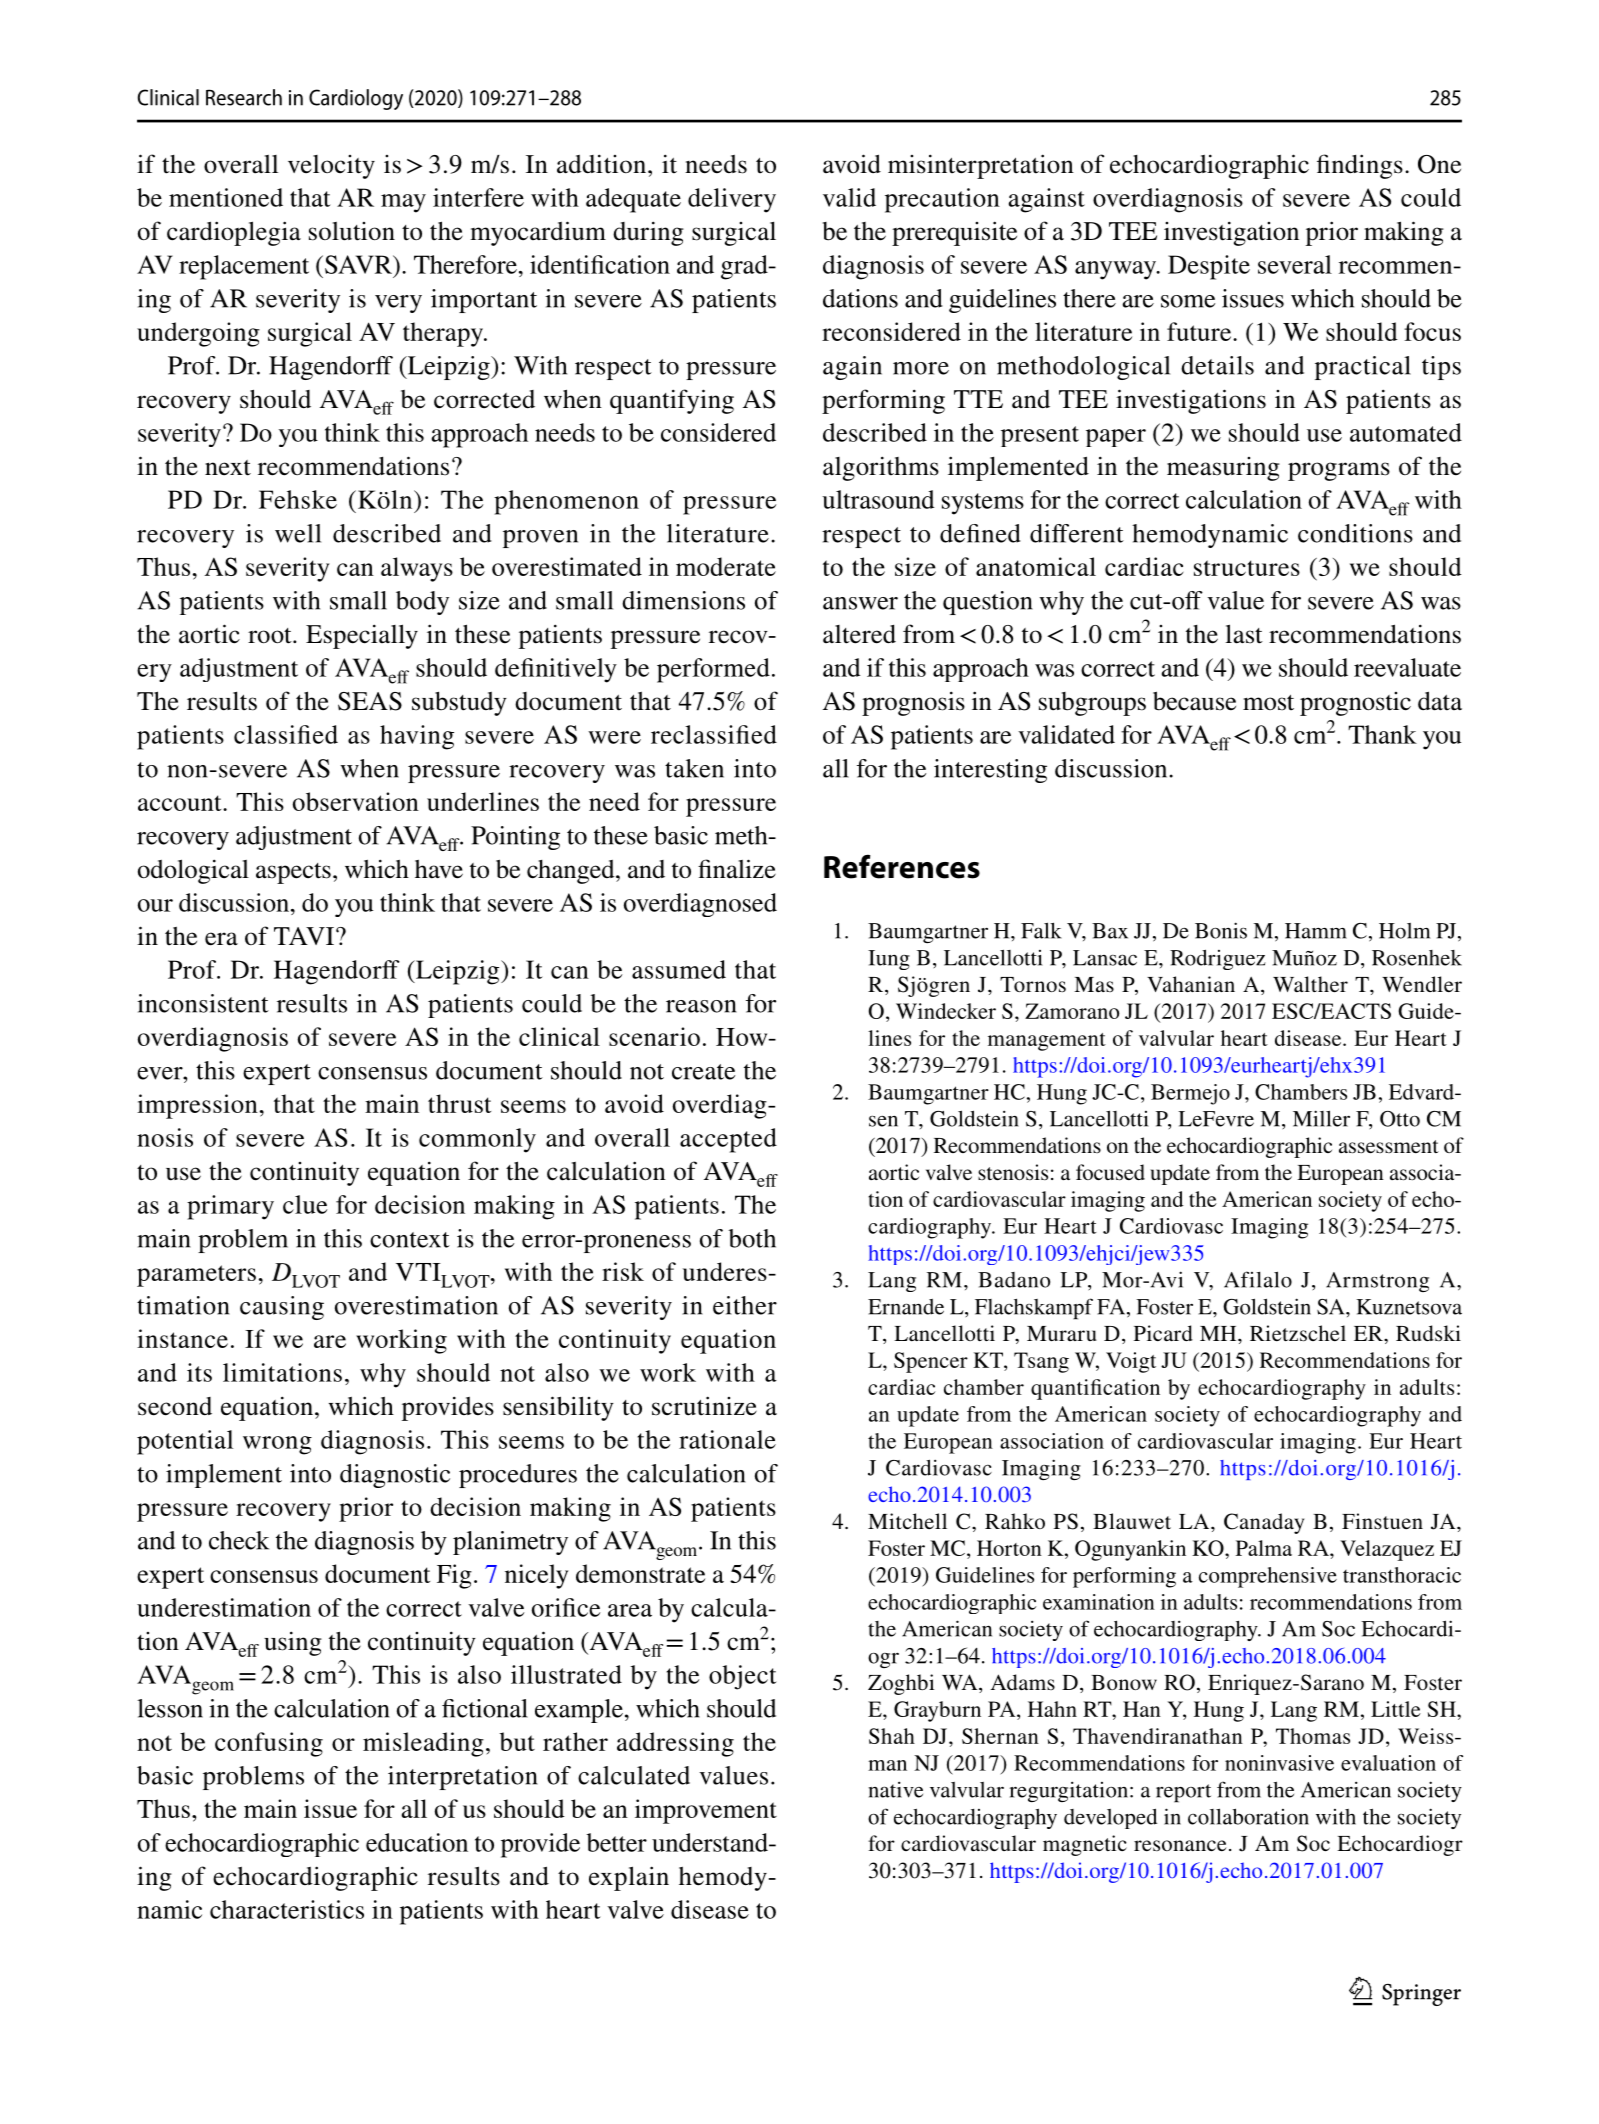 The image size is (1599, 2124). Describe the element at coordinates (271, 636) in the document. I see `root` at that location.
